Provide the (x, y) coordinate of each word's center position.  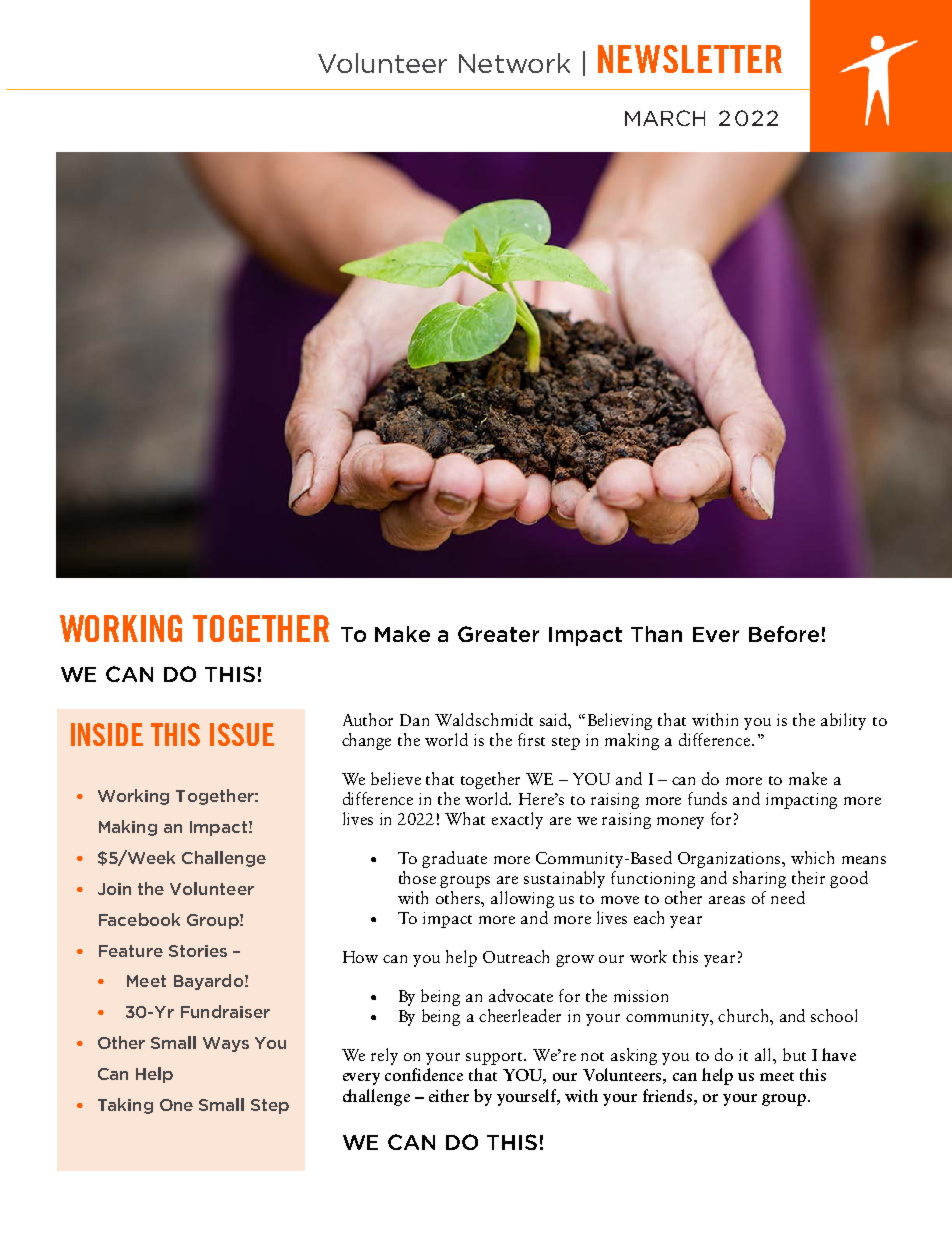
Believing (620, 721)
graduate (454, 859)
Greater (498, 634)
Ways (226, 1044)
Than (656, 634)
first (531, 739)
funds (707, 798)
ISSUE (242, 734)
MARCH (665, 118)
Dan (414, 720)
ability (843, 721)
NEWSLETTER (690, 59)
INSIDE (107, 734)
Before (784, 634)
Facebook (139, 919)
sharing (759, 879)
